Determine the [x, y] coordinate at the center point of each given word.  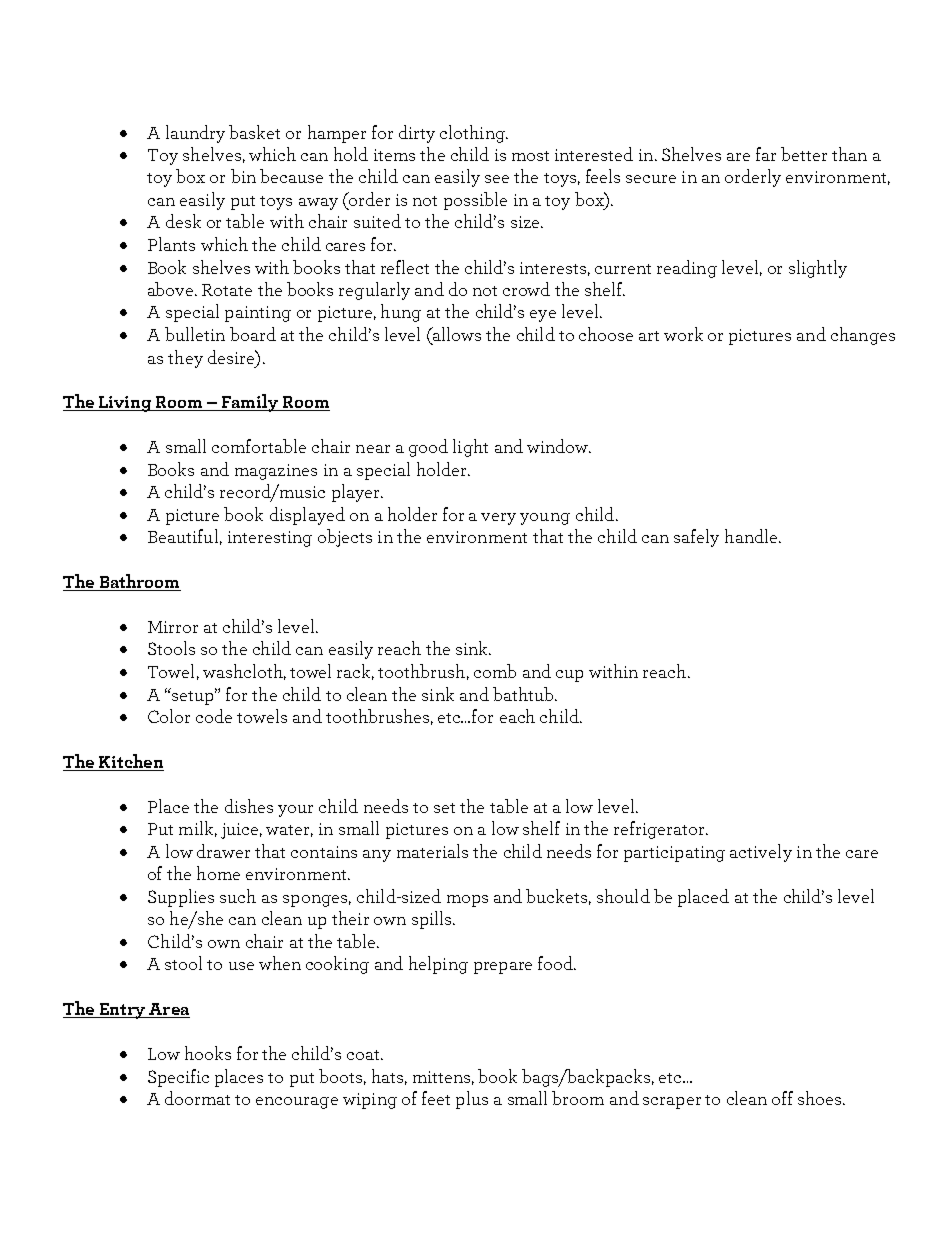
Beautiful [183, 536]
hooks [208, 1053]
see [497, 179]
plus [472, 1100]
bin [243, 176]
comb [495, 671]
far [766, 154]
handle [752, 536]
